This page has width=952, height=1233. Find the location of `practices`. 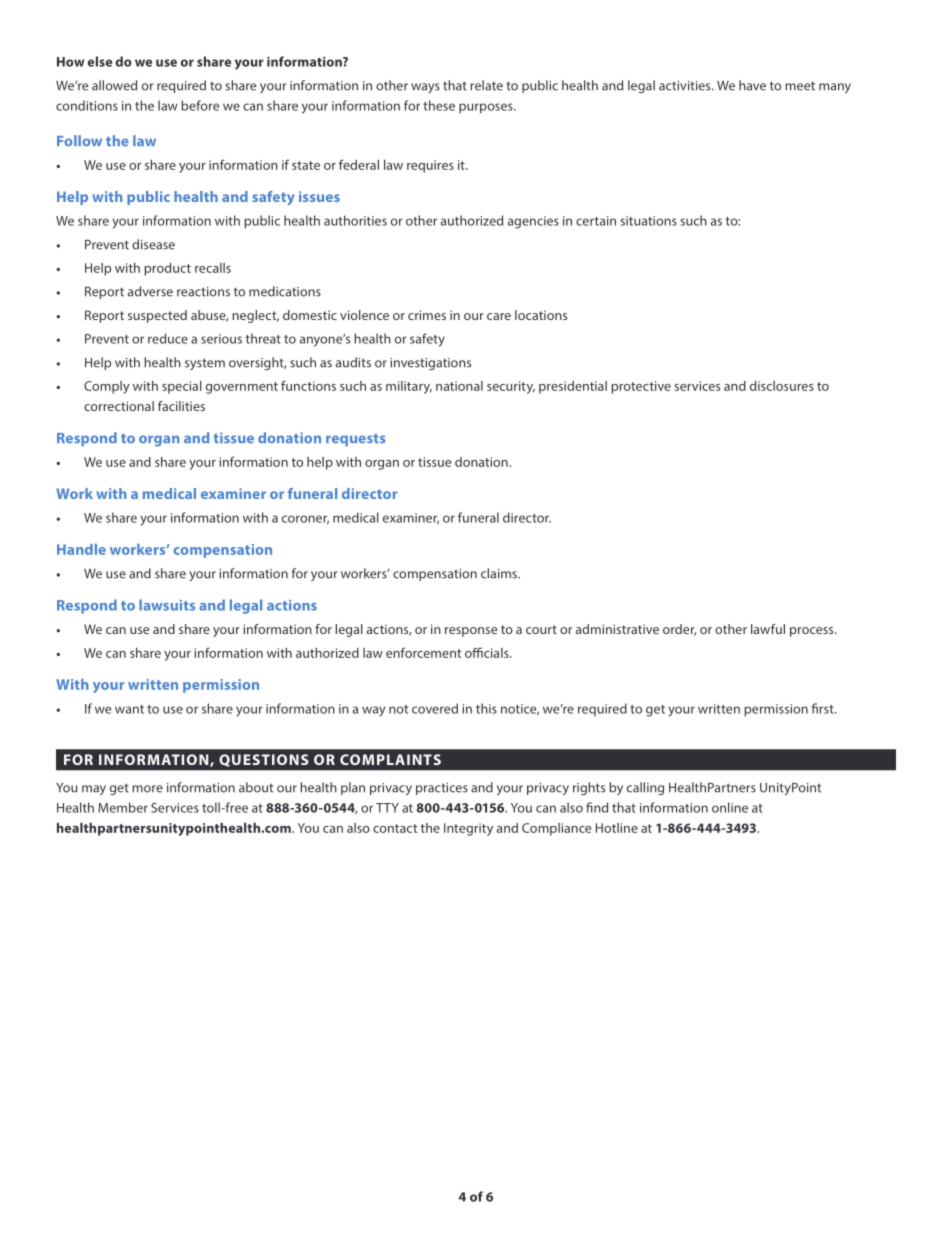

practices is located at coordinates (442, 789).
